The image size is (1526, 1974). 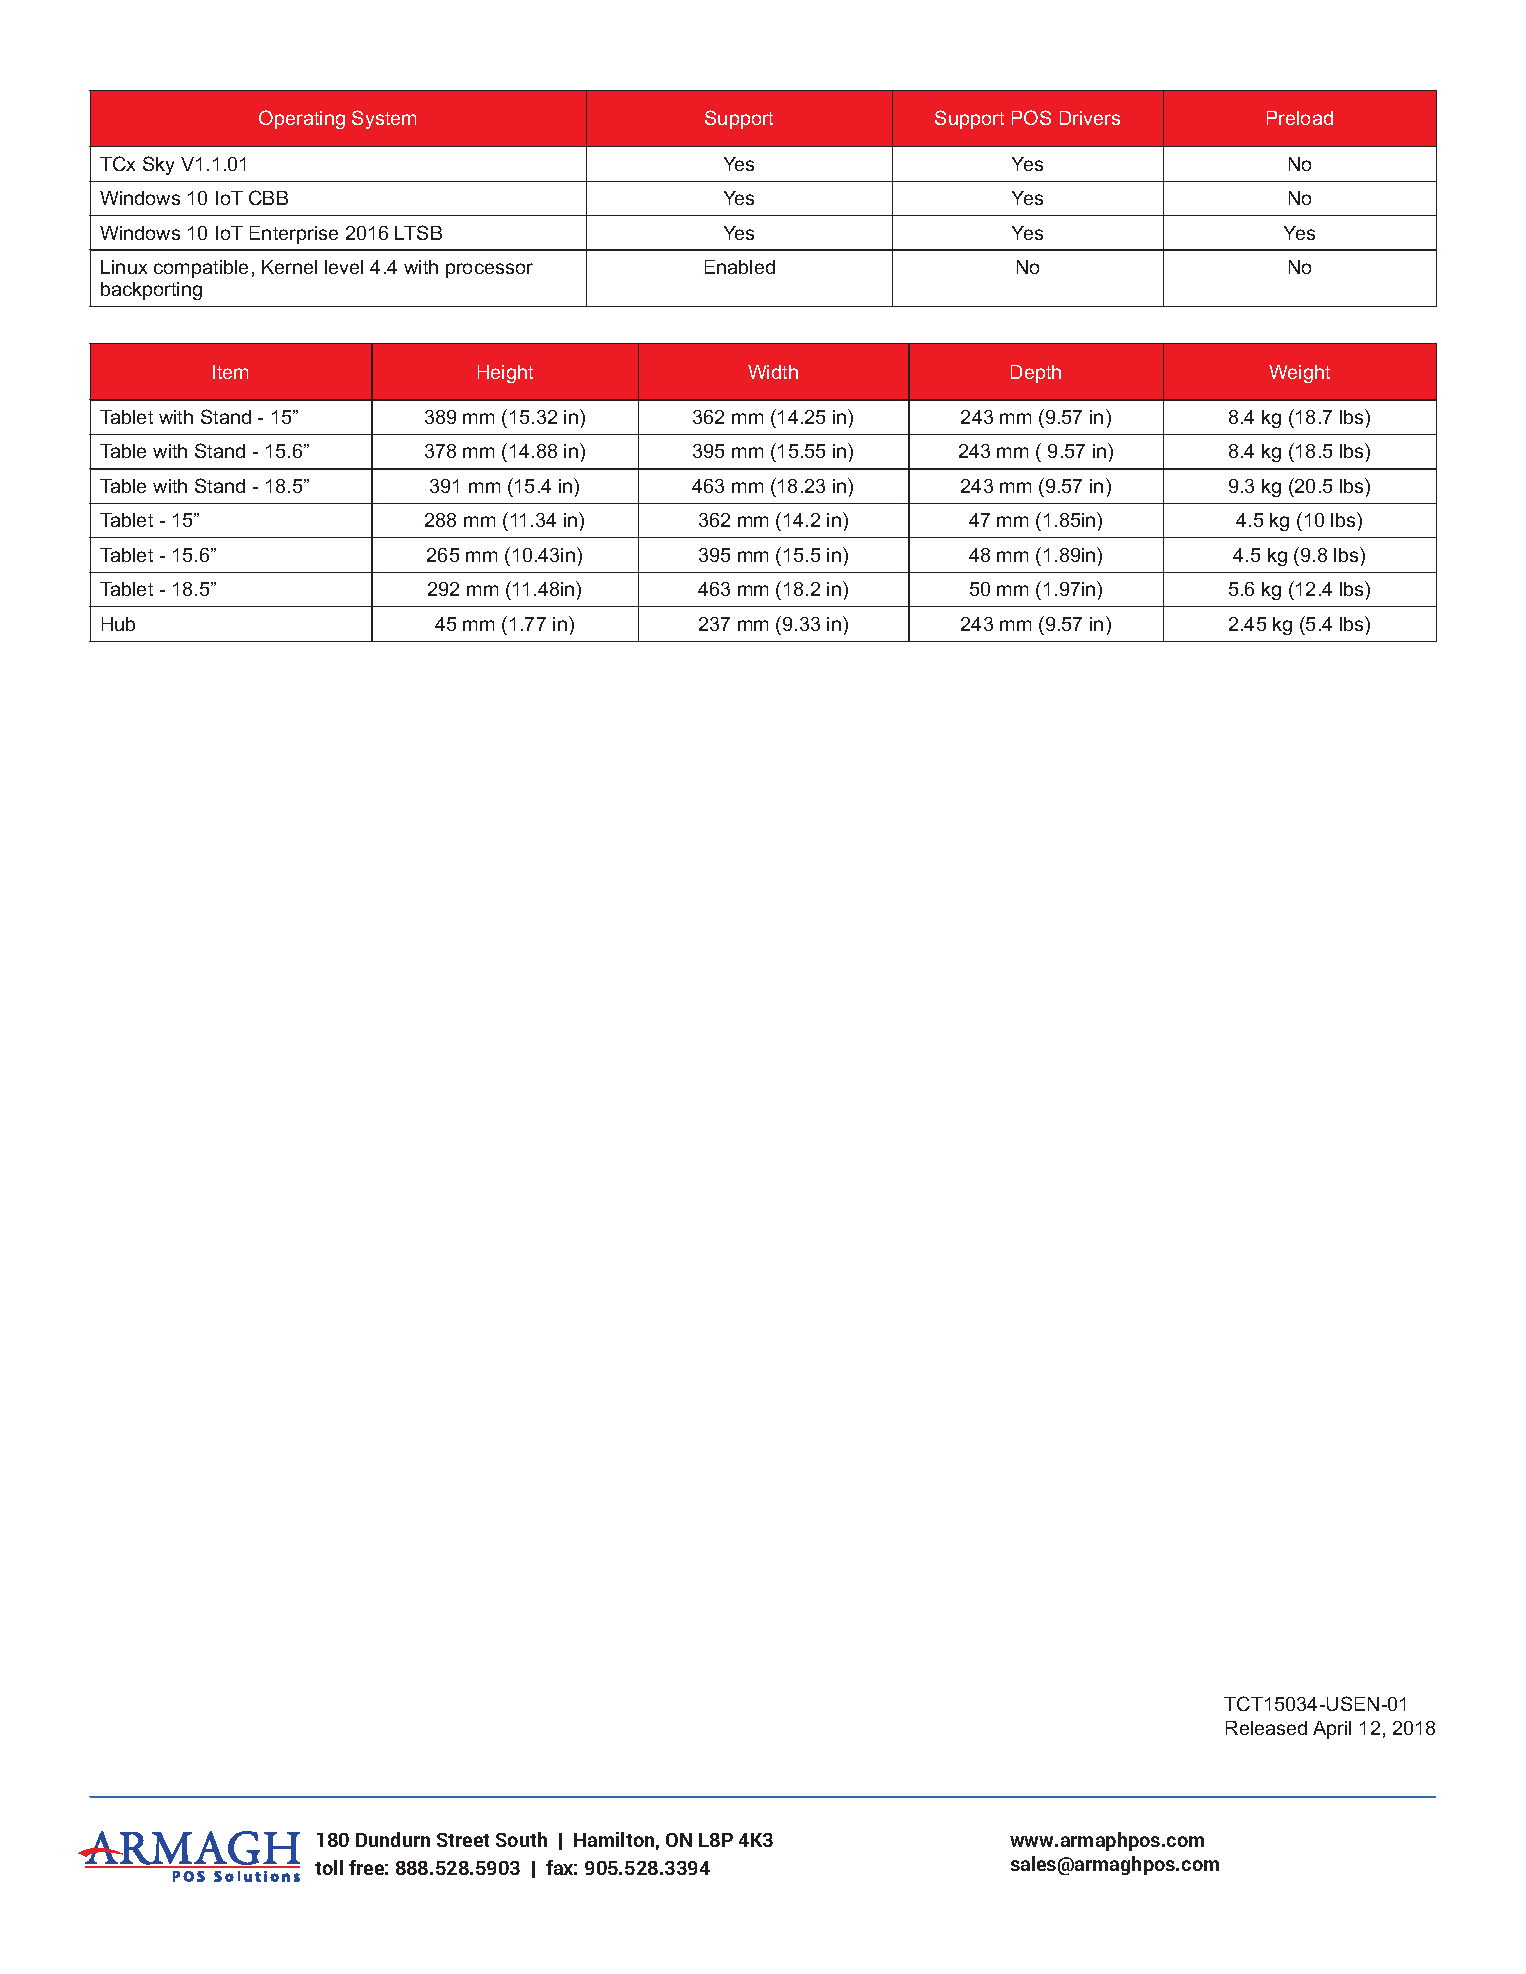 What do you see at coordinates (329, 1867) in the image?
I see `toll` at bounding box center [329, 1867].
